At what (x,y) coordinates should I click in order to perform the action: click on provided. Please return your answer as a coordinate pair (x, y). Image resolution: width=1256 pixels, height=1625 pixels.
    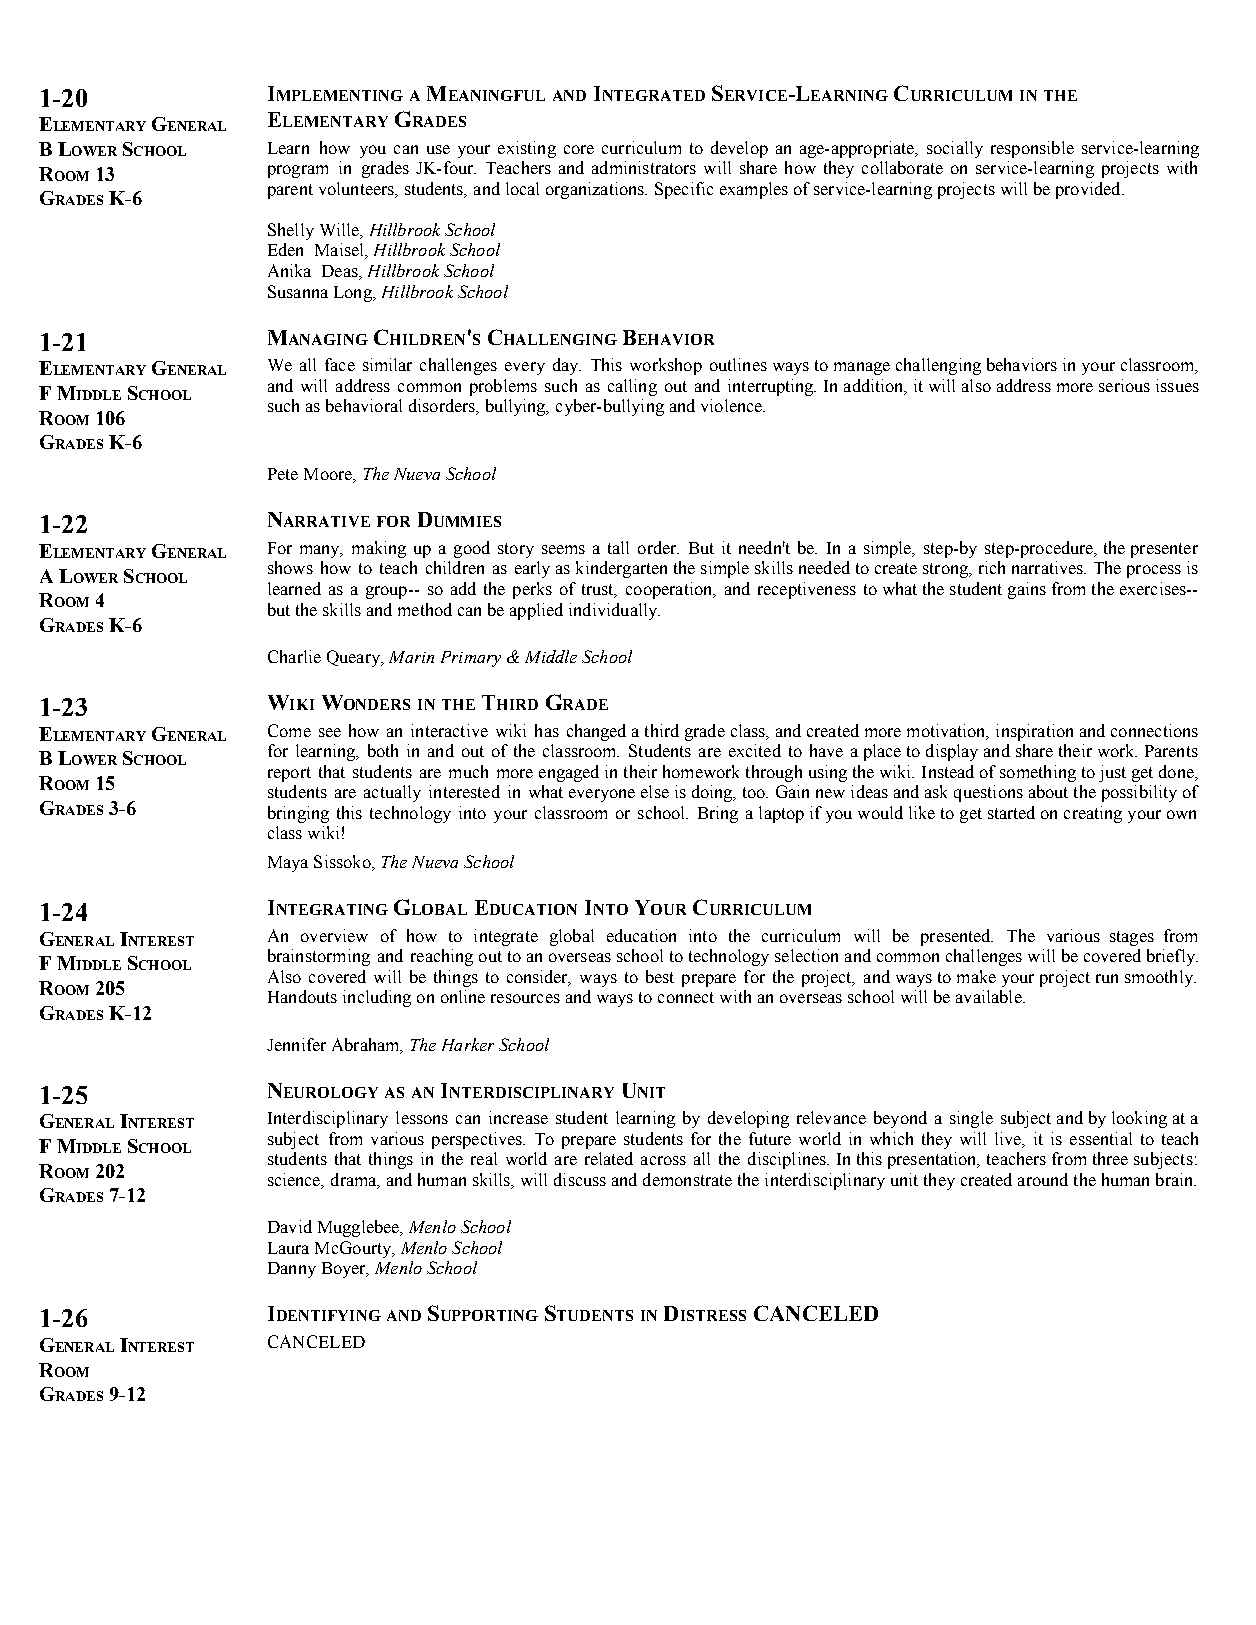
    Looking at the image, I should click on (1089, 190).
